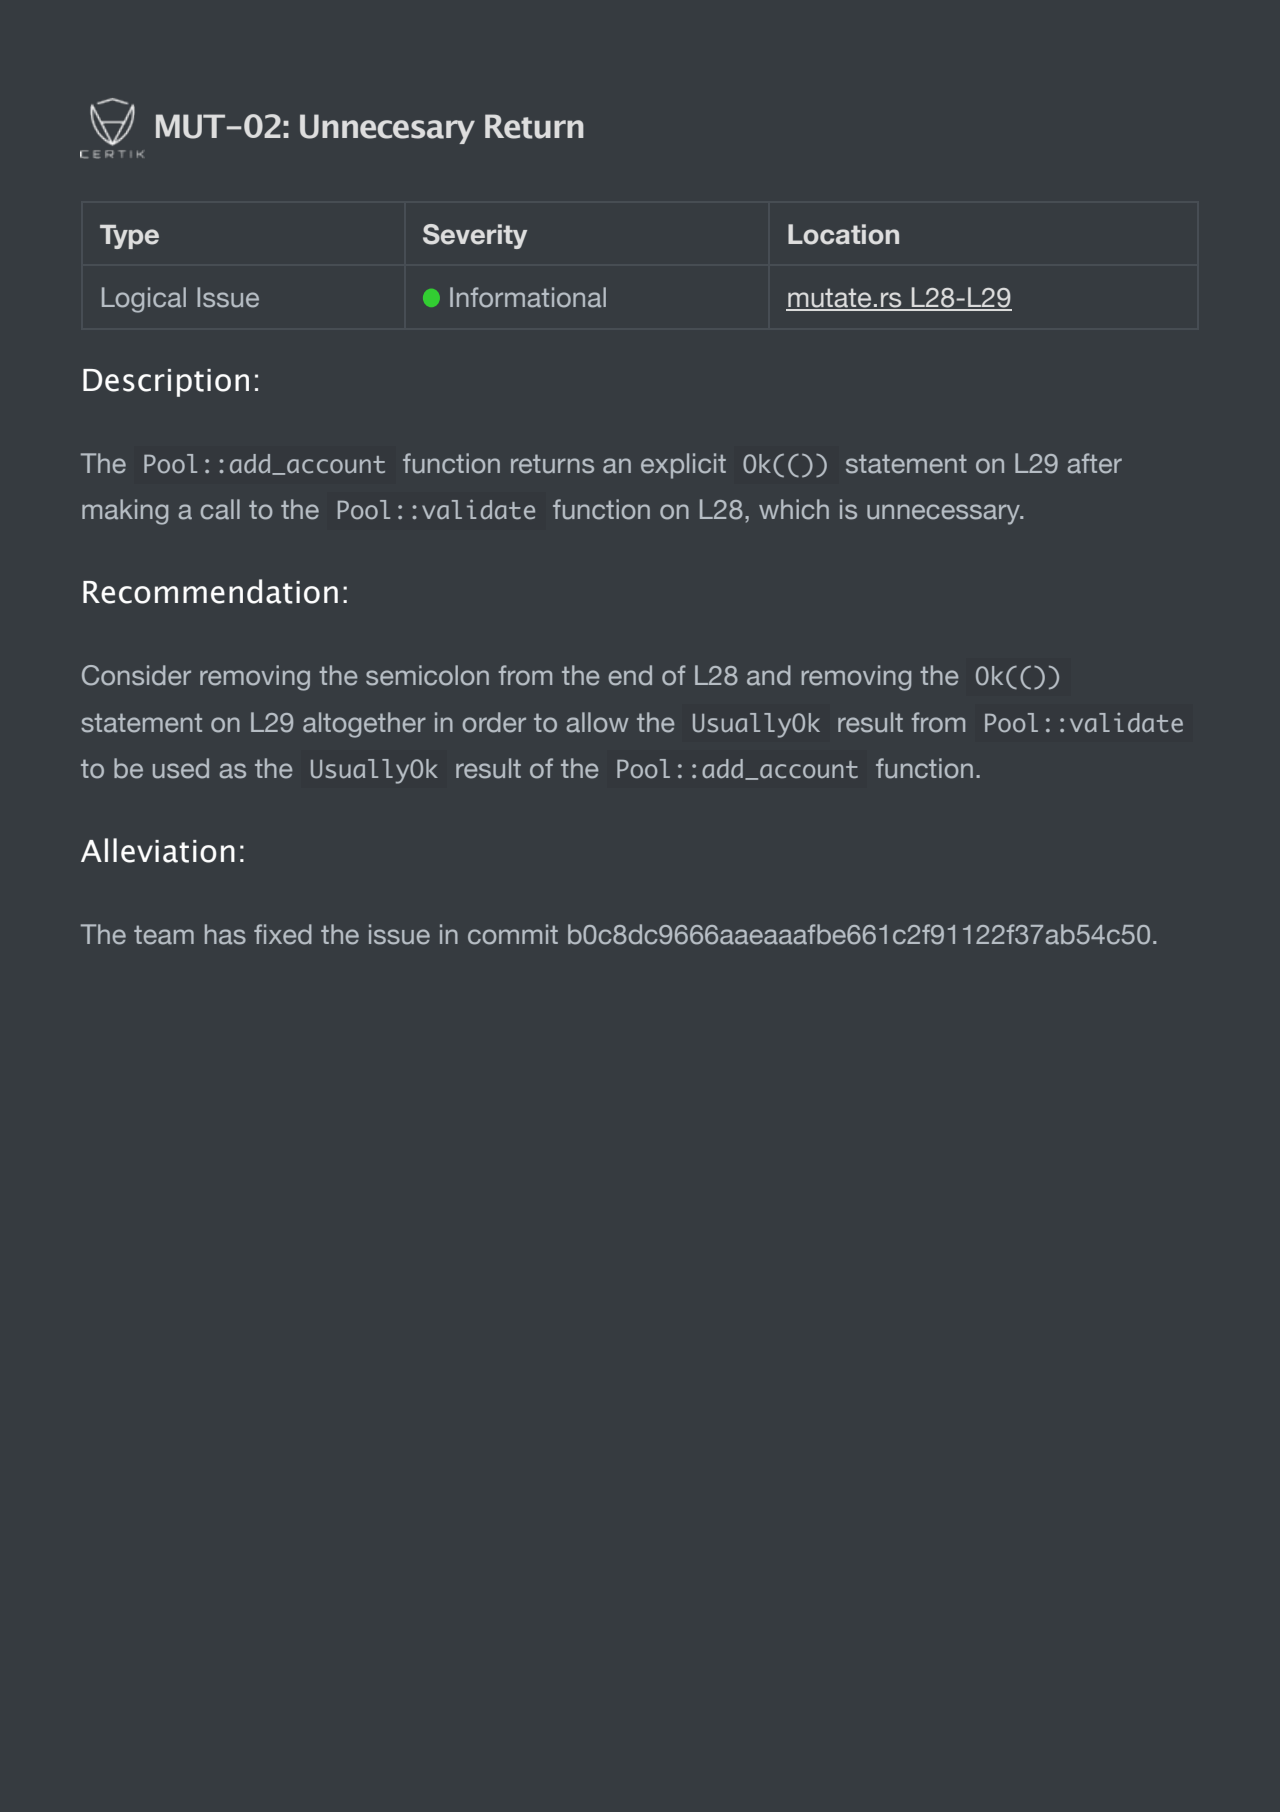  I want to click on has, so click(225, 934).
